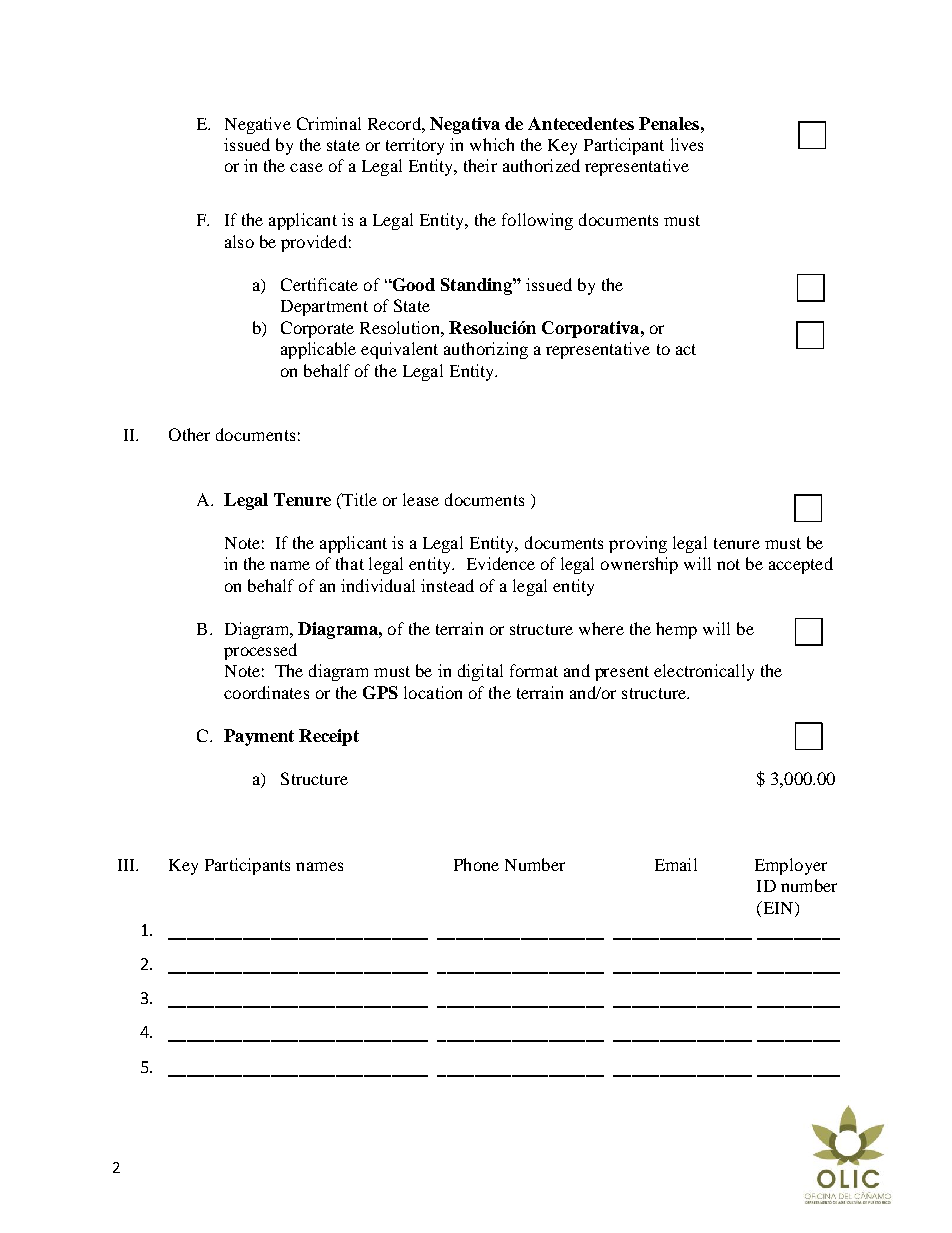 The image size is (952, 1233). I want to click on act, so click(686, 349).
